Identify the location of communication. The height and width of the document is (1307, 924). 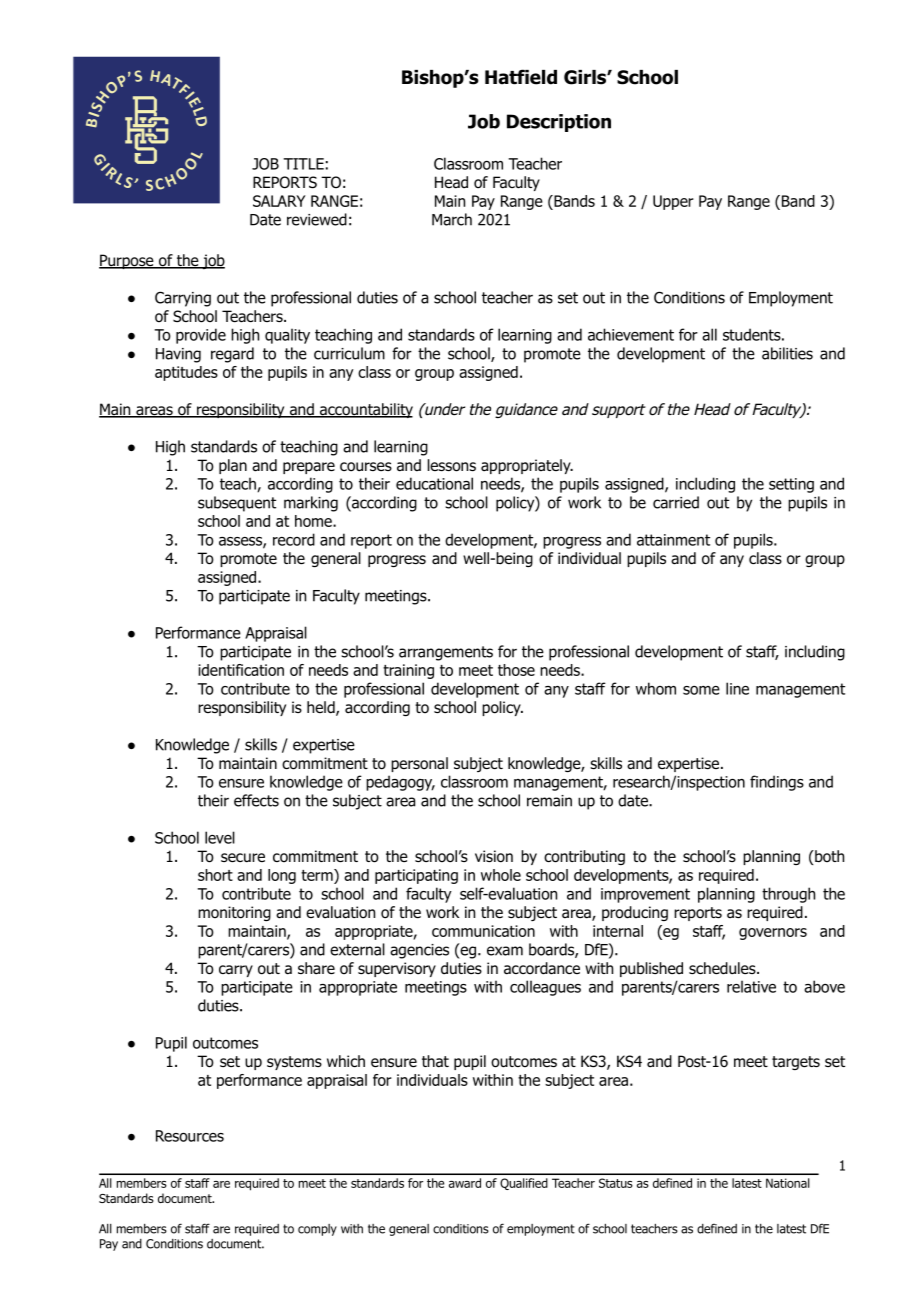
(483, 931).
